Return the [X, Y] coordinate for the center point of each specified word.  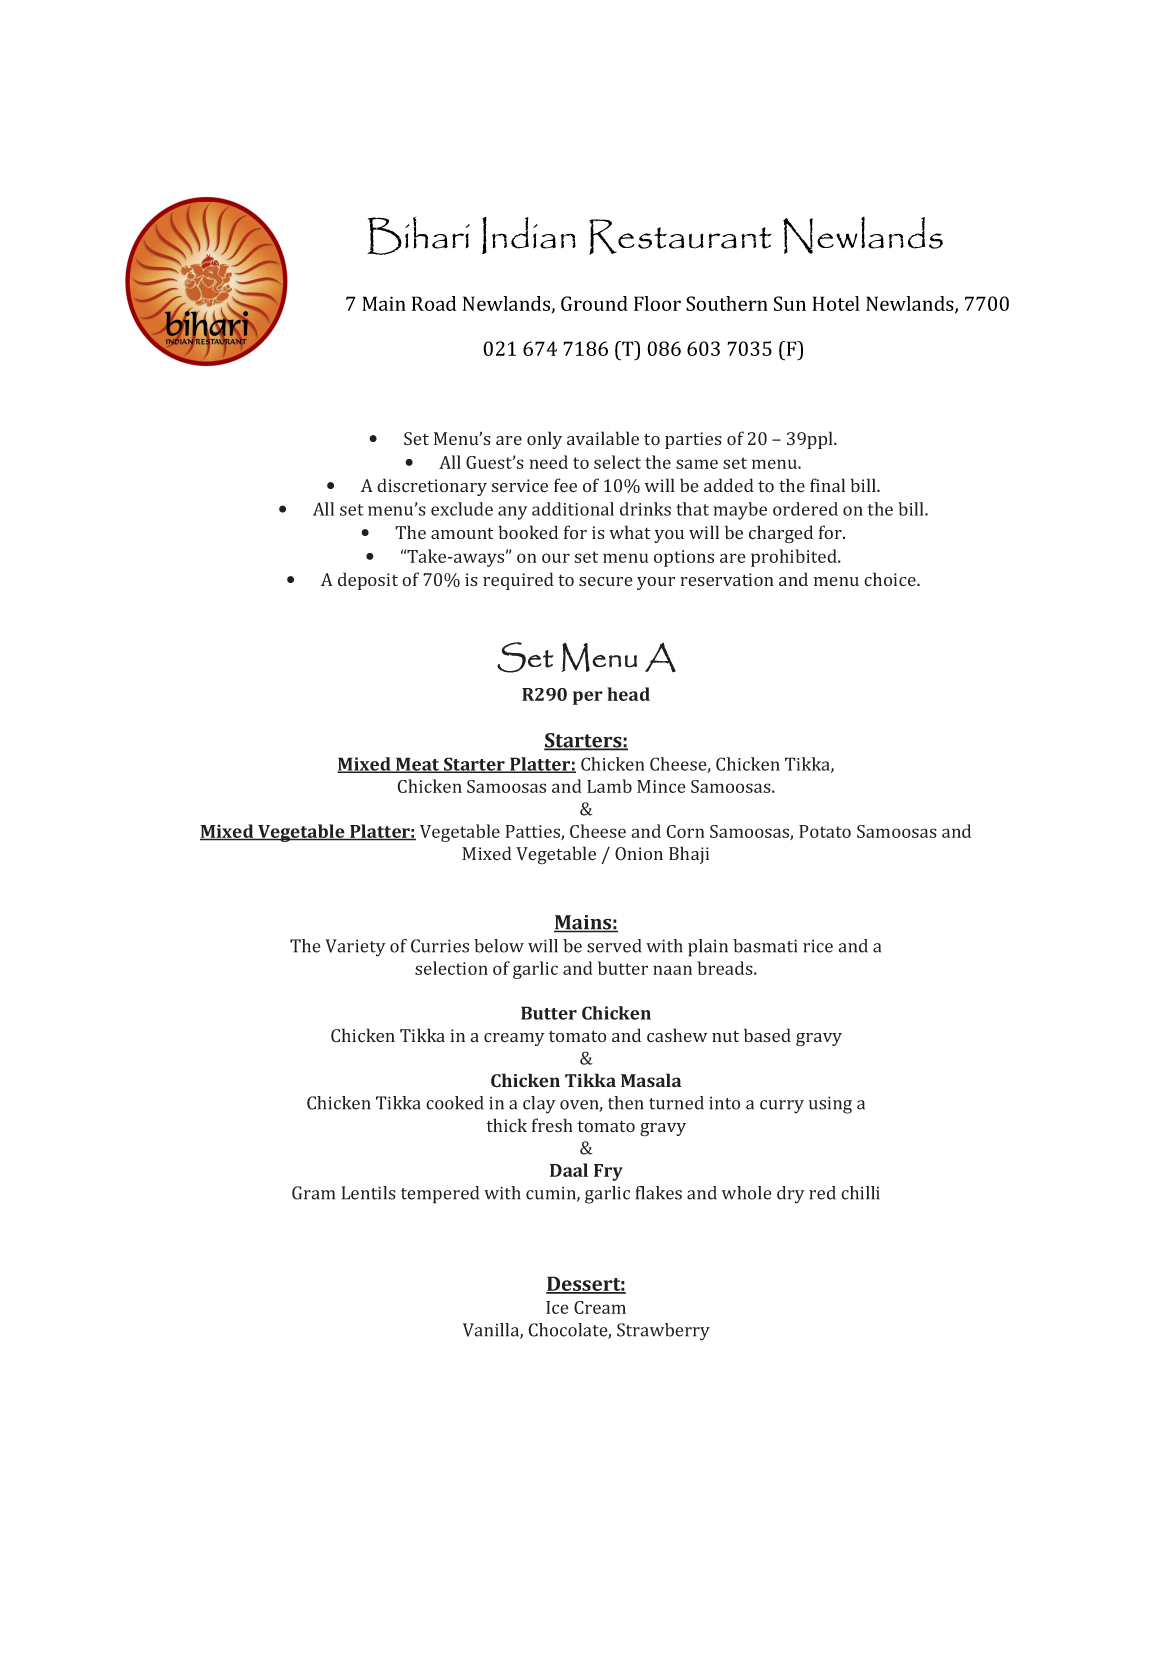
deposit [368, 581]
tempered [440, 1195]
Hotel [836, 303]
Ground [594, 303]
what [630, 532]
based [767, 1035]
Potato [825, 831]
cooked [455, 1103]
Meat [418, 765]
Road [434, 303]
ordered [805, 509]
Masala [651, 1080]
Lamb [609, 786]
